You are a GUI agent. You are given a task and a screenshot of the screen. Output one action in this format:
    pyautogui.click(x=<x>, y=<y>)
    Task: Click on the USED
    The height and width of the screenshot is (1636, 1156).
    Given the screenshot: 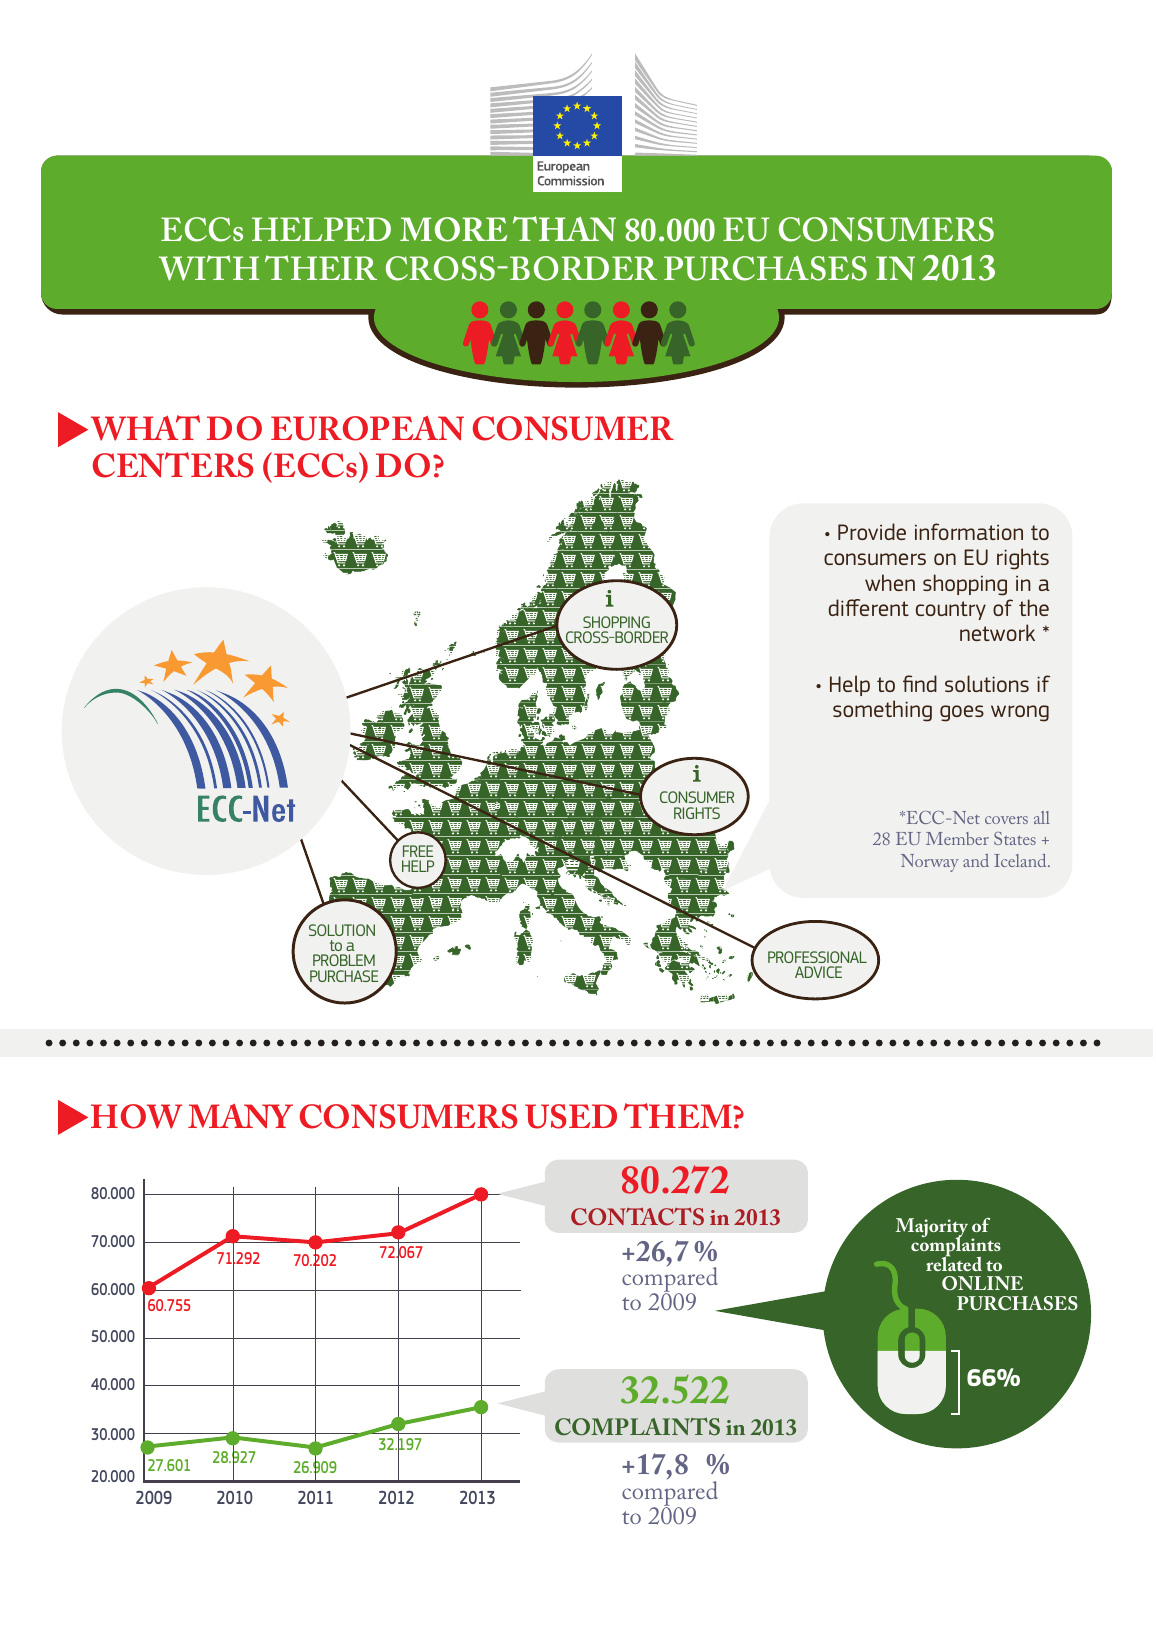 What is the action you would take?
    pyautogui.click(x=571, y=1116)
